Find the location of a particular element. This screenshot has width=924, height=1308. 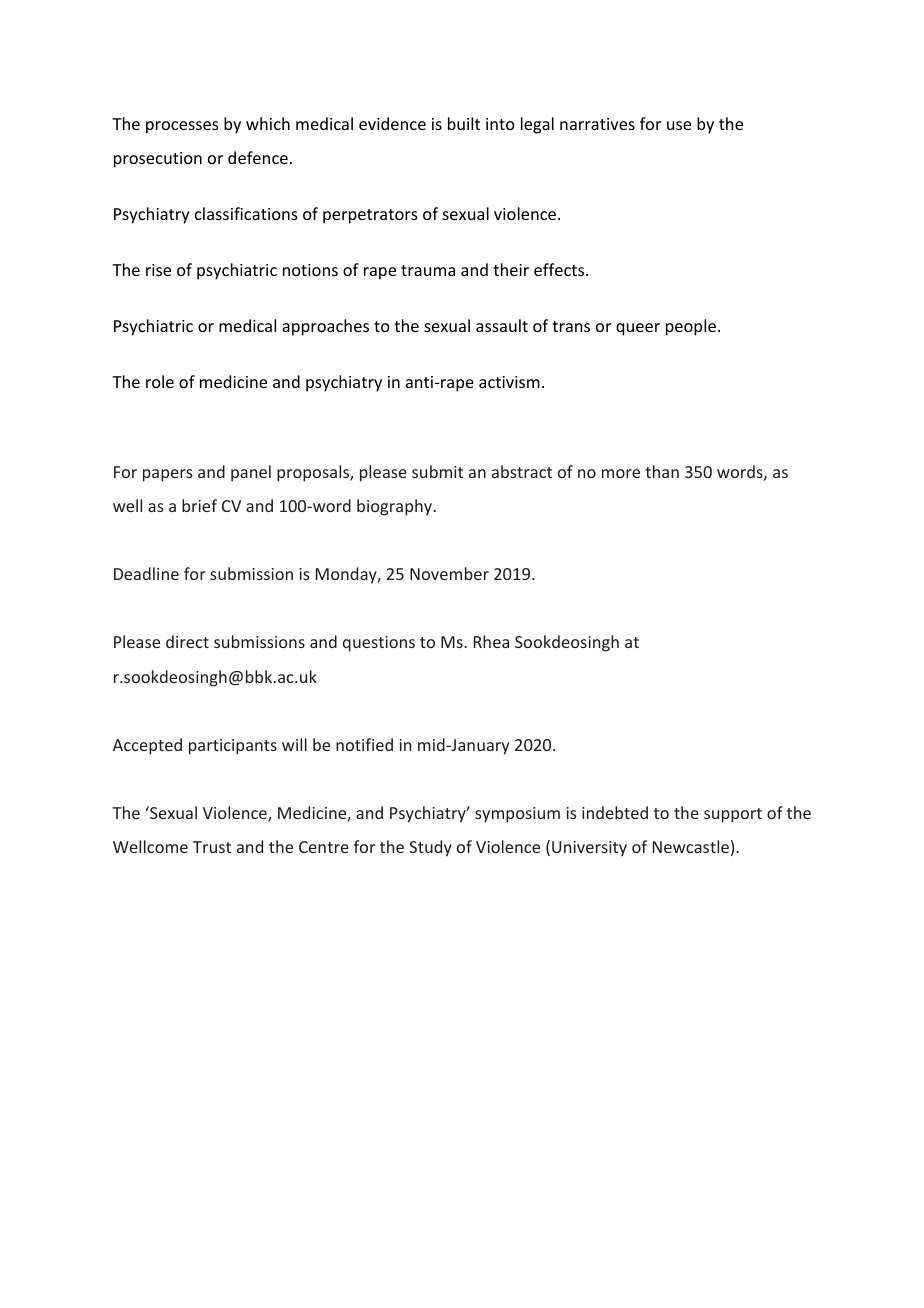

use is located at coordinates (679, 125).
